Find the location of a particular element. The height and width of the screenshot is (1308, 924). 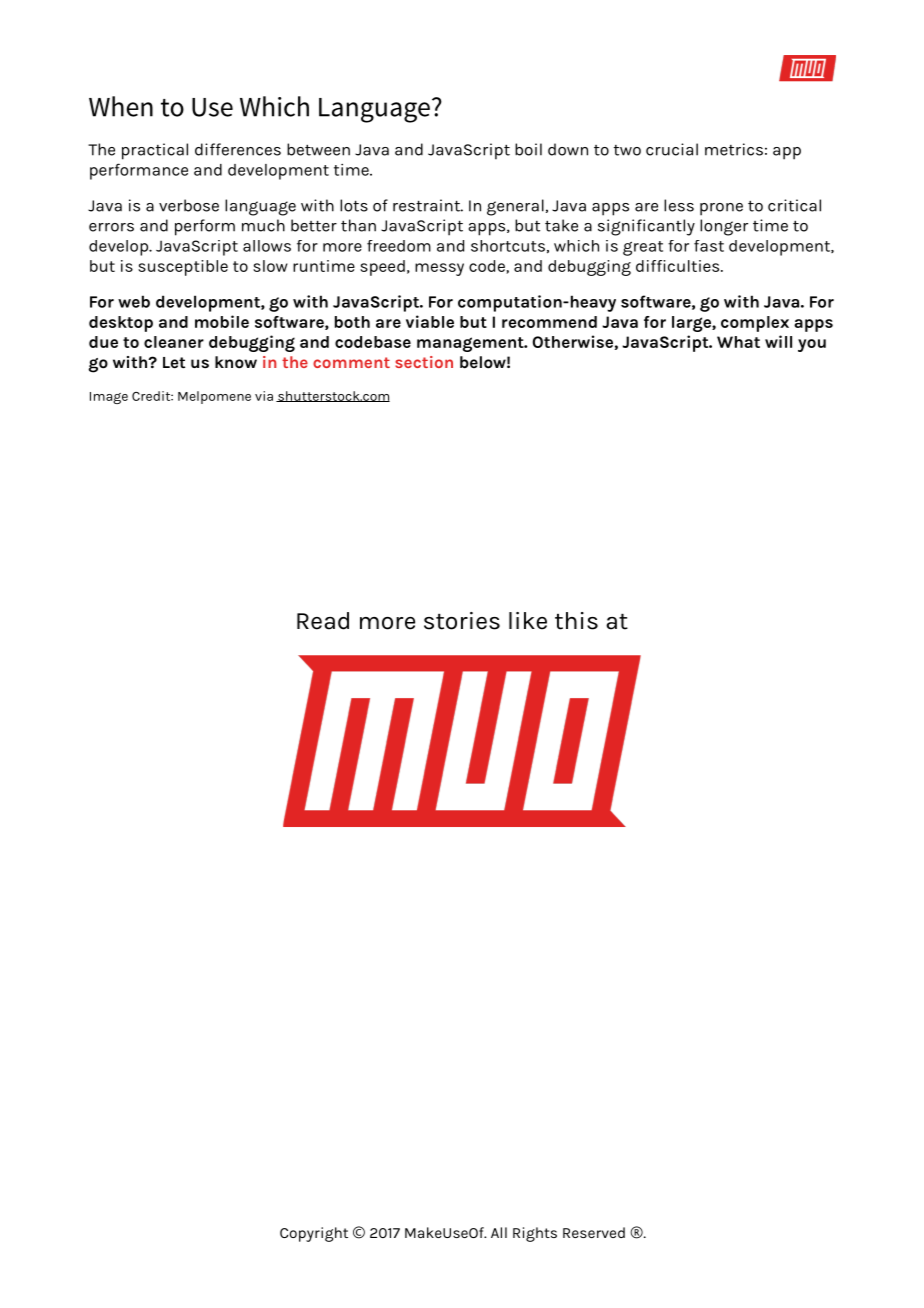

metrics is located at coordinates (734, 149).
